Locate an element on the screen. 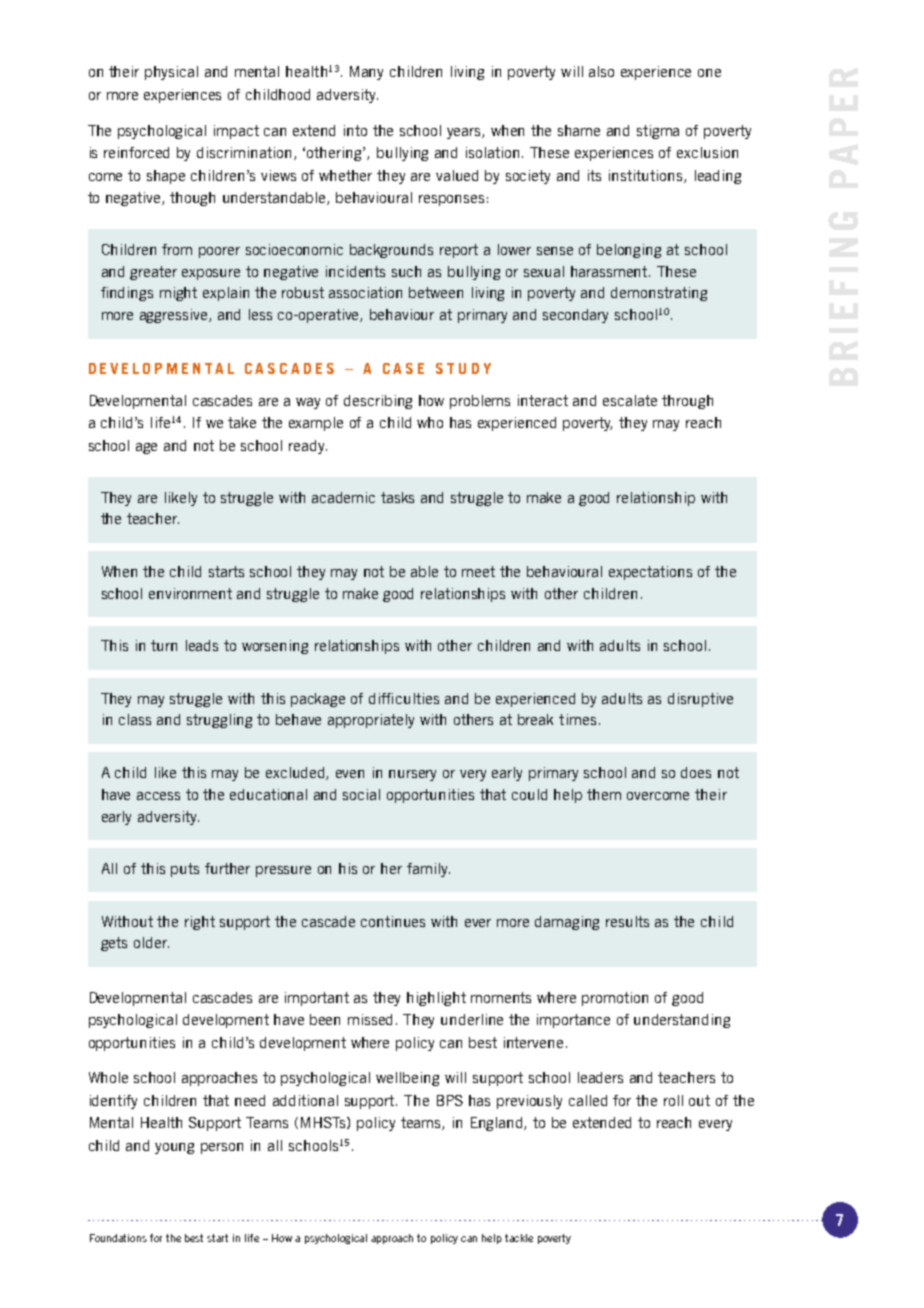 This screenshot has width=924, height=1308. disruptive is located at coordinates (700, 700).
